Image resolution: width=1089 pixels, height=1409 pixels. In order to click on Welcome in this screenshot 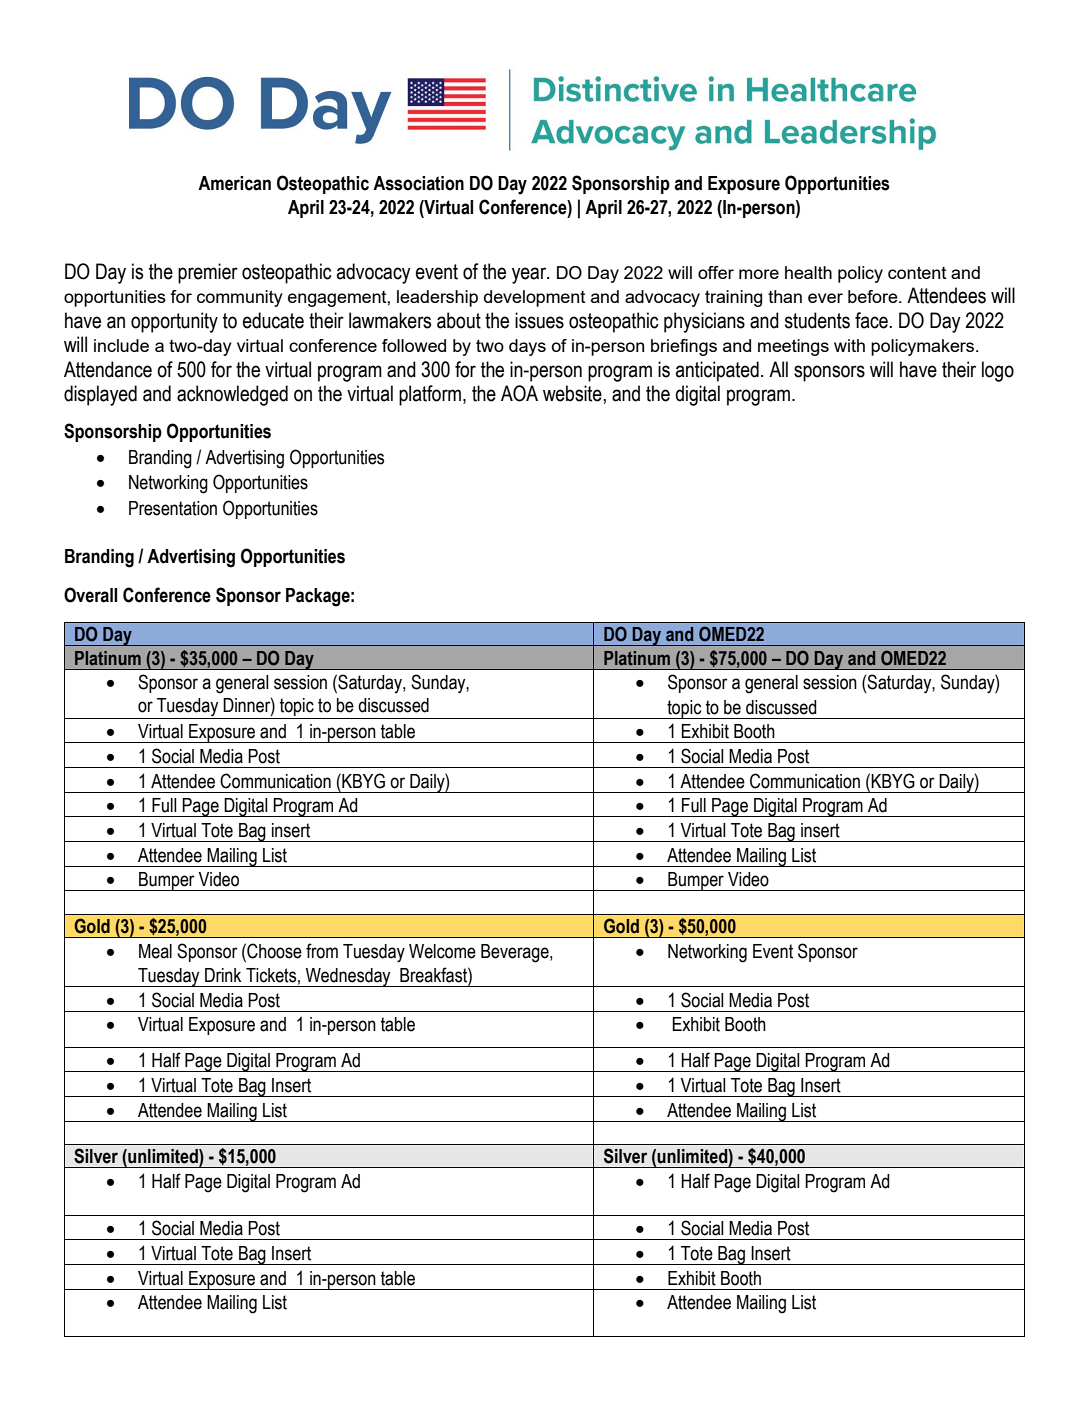, I will do `click(442, 951)`.
